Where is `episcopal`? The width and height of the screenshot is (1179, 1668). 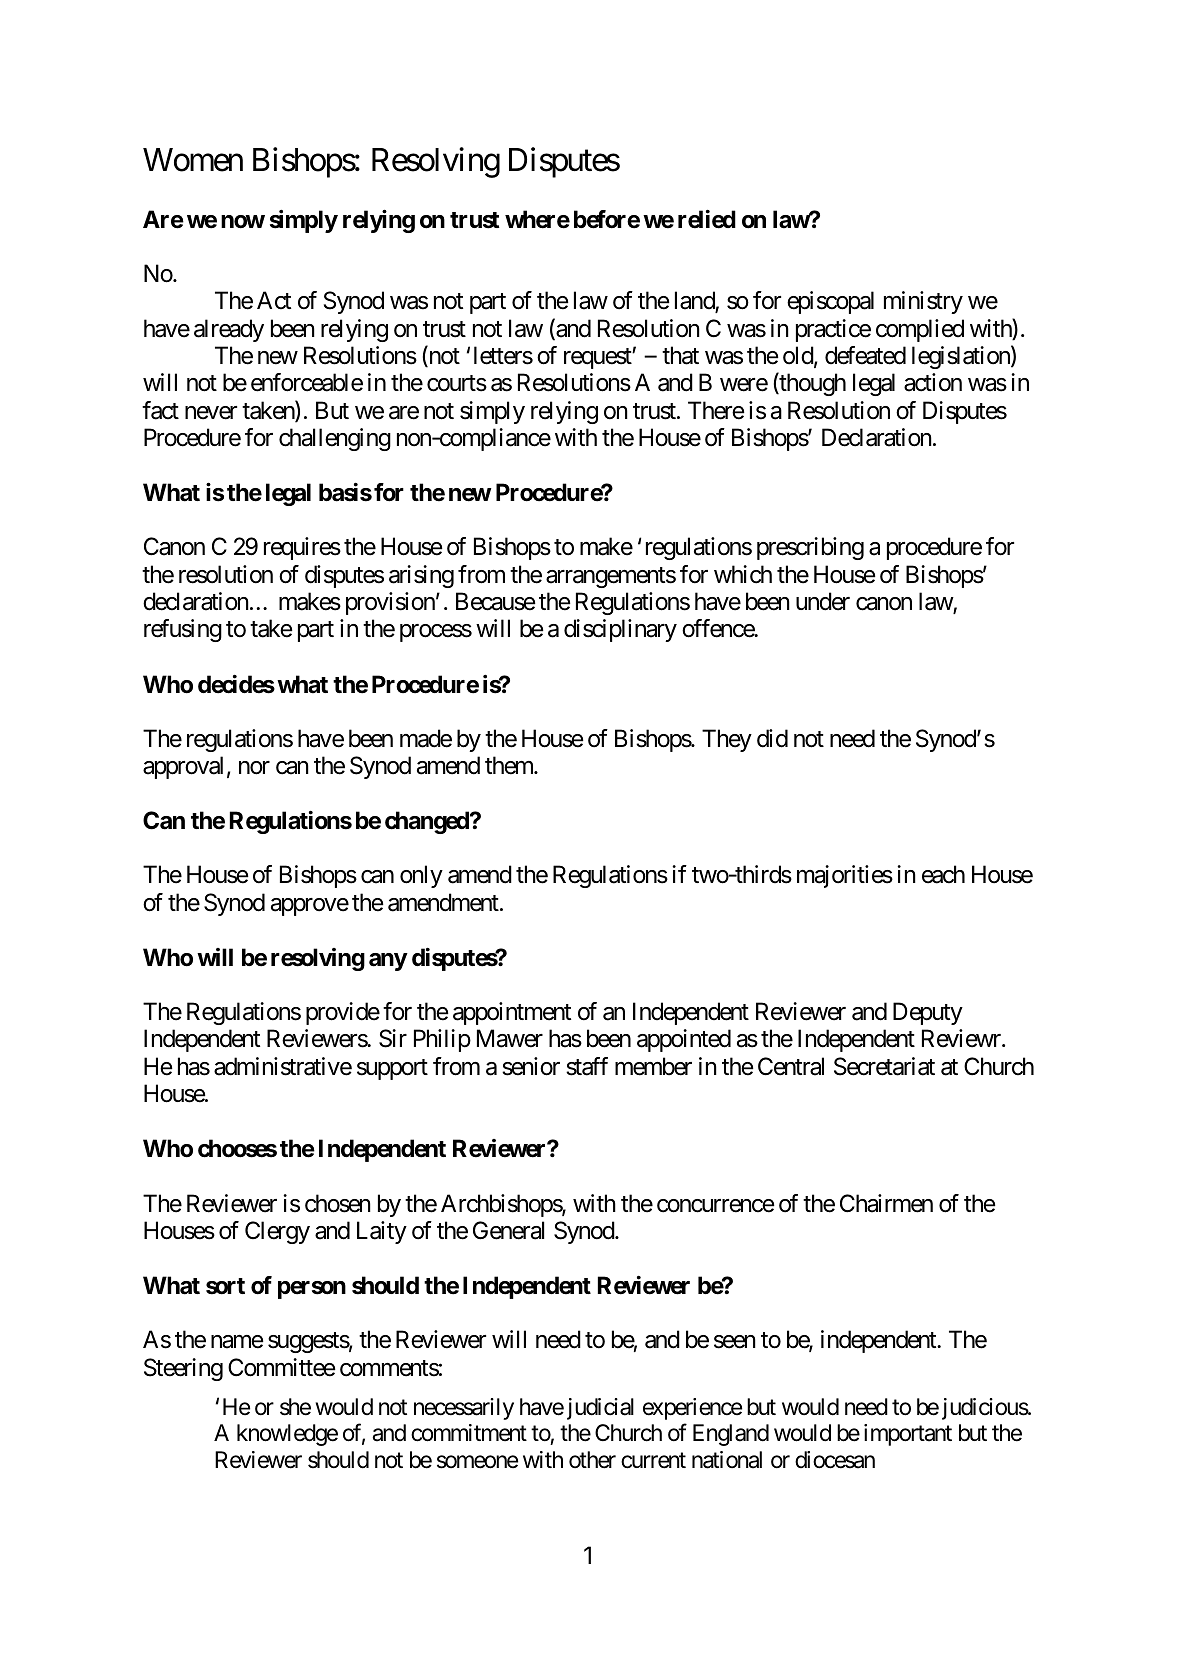
episcopal is located at coordinates (830, 302).
